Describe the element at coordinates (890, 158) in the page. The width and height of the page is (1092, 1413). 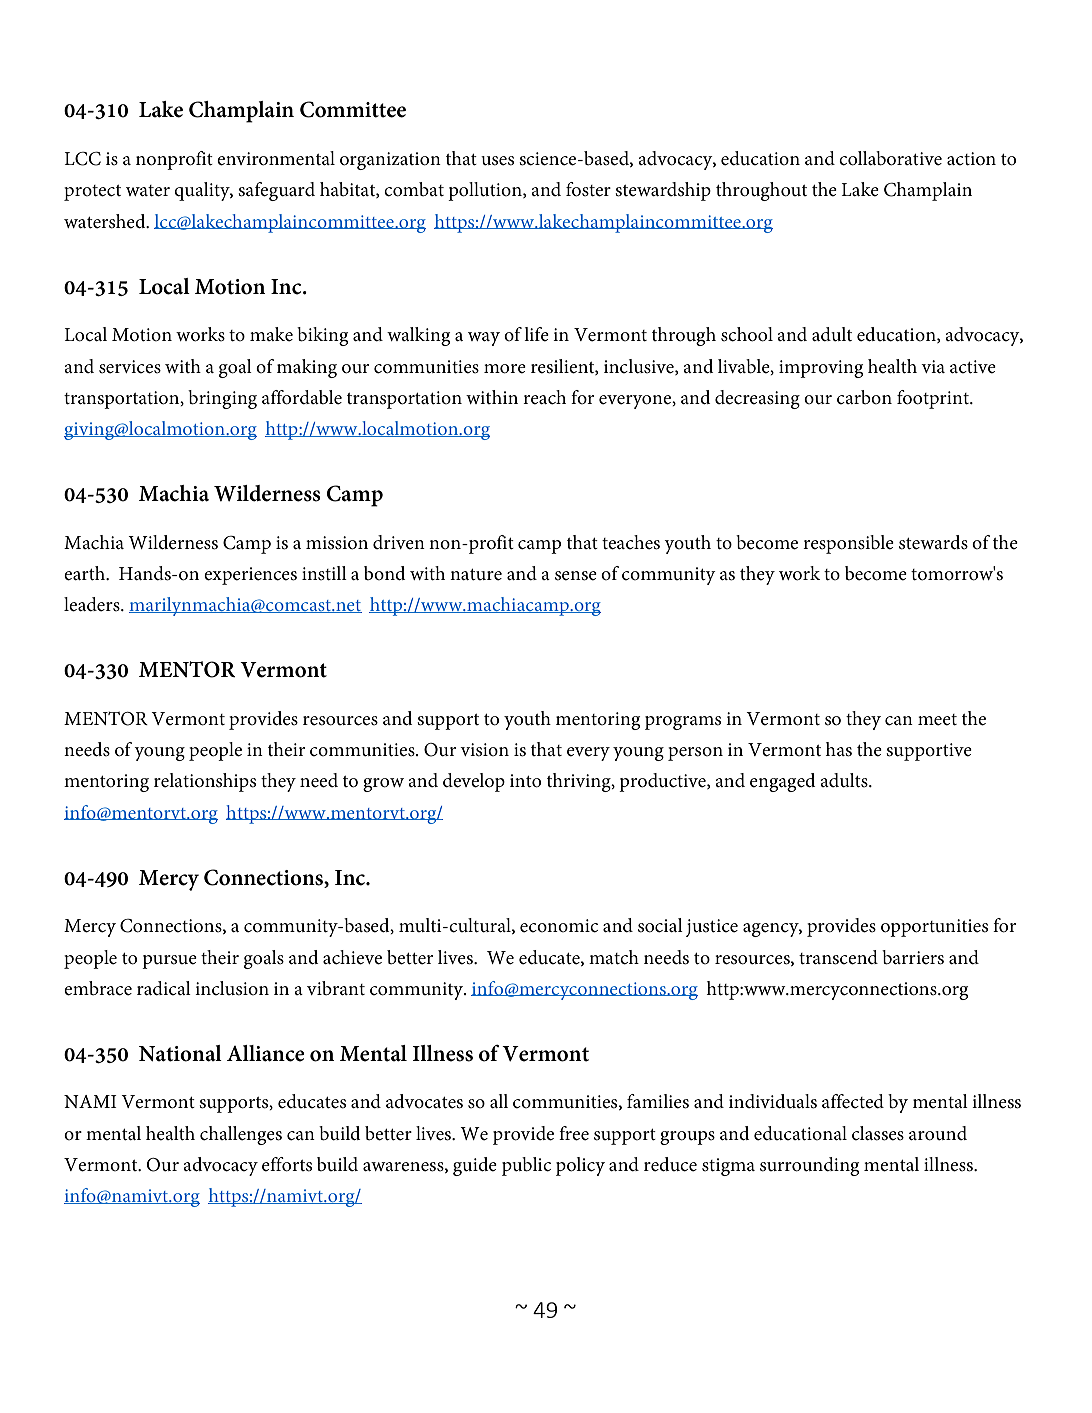
I see `collaborative` at that location.
